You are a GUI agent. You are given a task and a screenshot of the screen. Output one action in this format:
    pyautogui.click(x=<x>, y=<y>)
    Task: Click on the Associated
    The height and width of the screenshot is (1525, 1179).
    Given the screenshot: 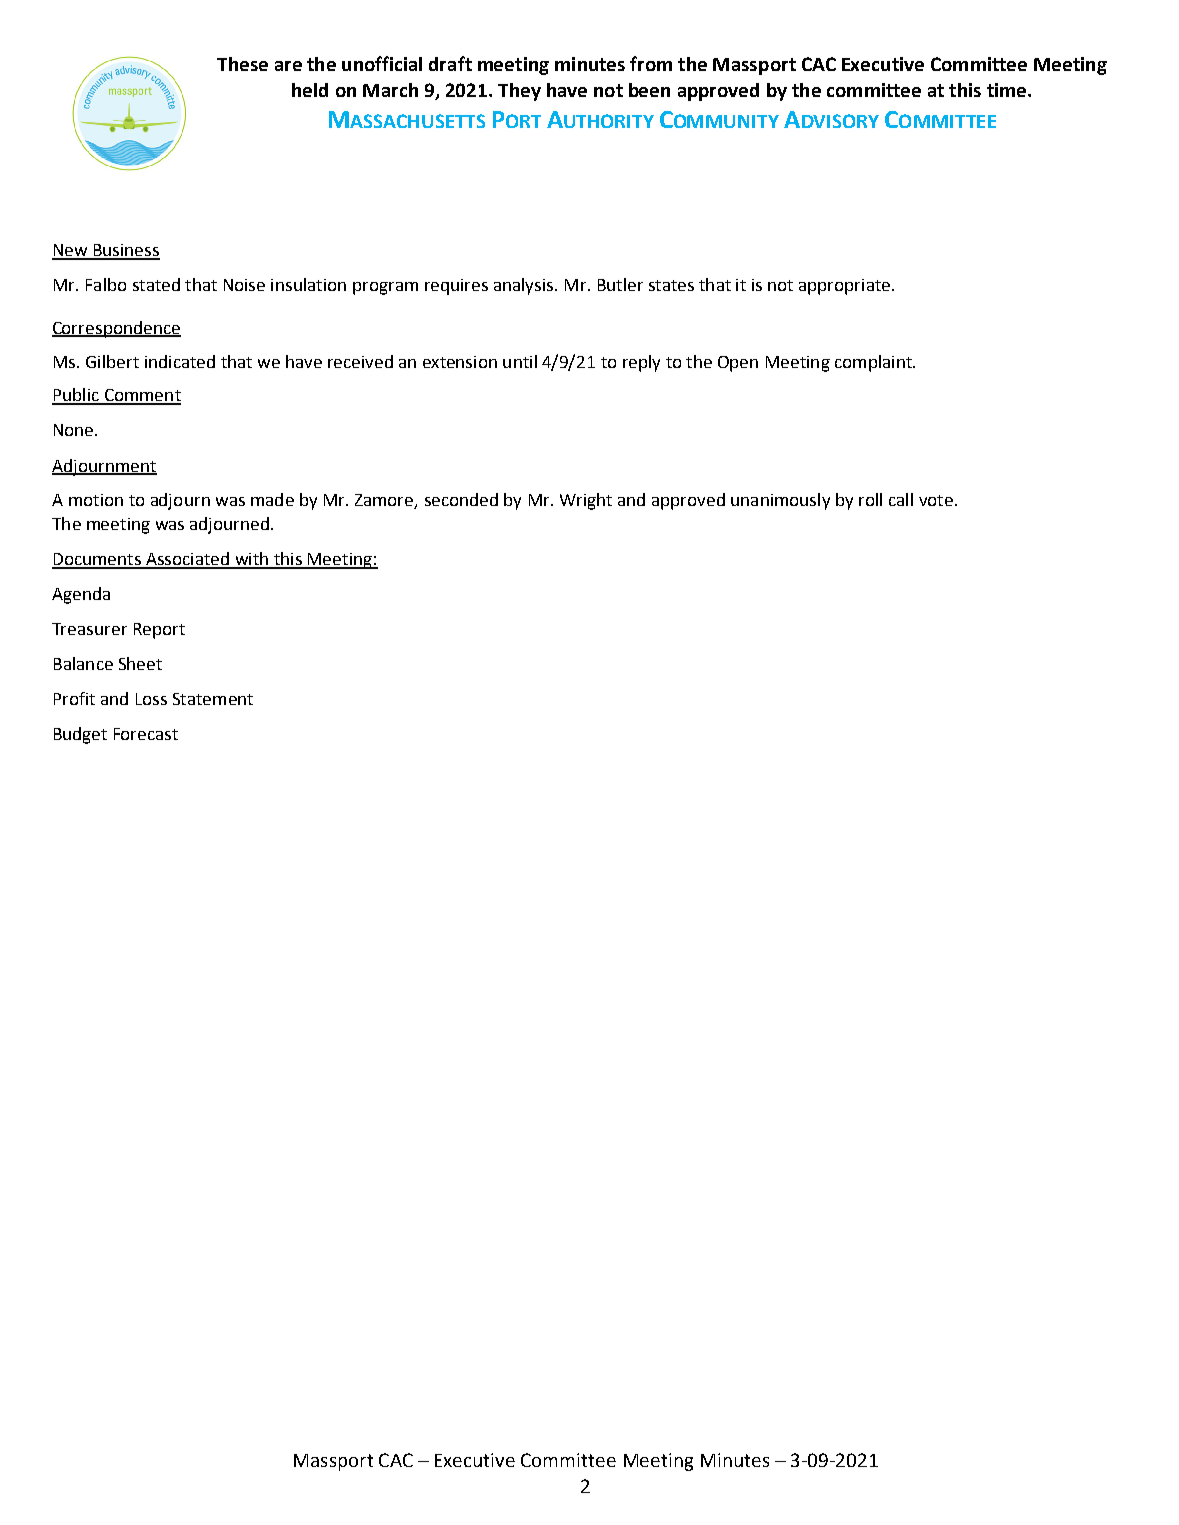 What is the action you would take?
    pyautogui.click(x=187, y=560)
